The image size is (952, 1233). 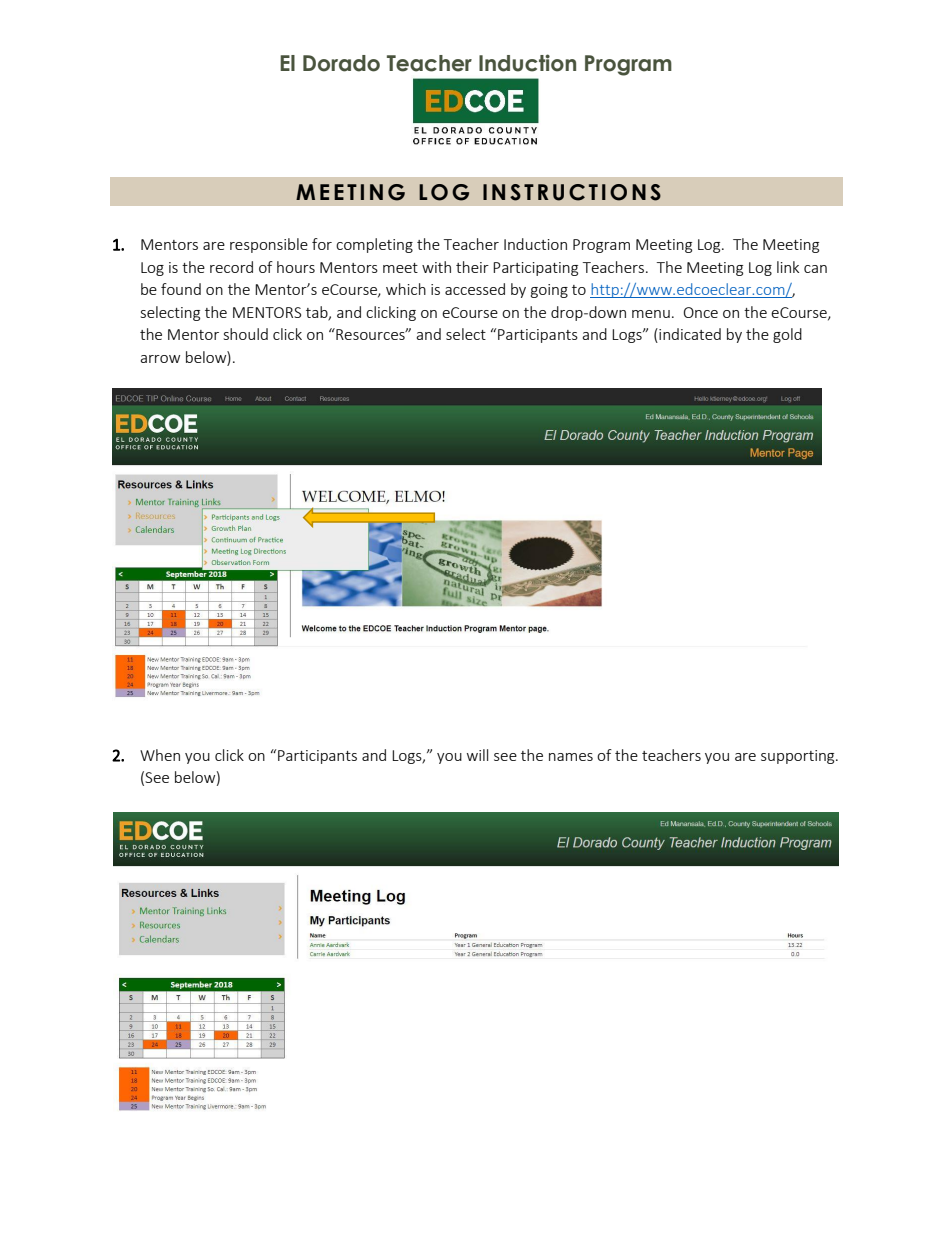 I want to click on should, so click(x=246, y=334).
